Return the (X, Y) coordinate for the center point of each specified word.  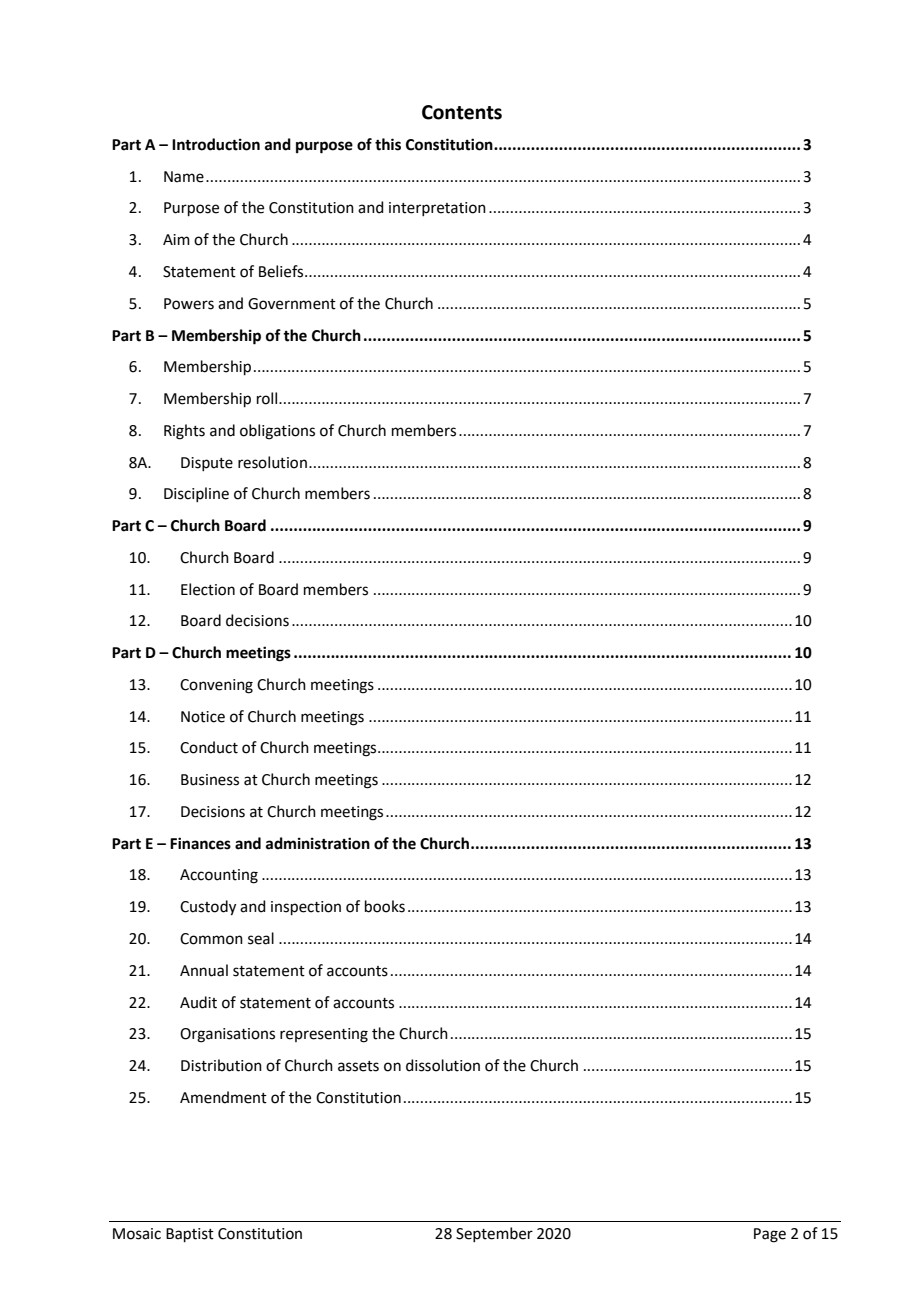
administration (318, 843)
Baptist (190, 1235)
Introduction (216, 144)
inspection (306, 908)
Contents (462, 112)
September (494, 1234)
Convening (216, 686)
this (388, 144)
